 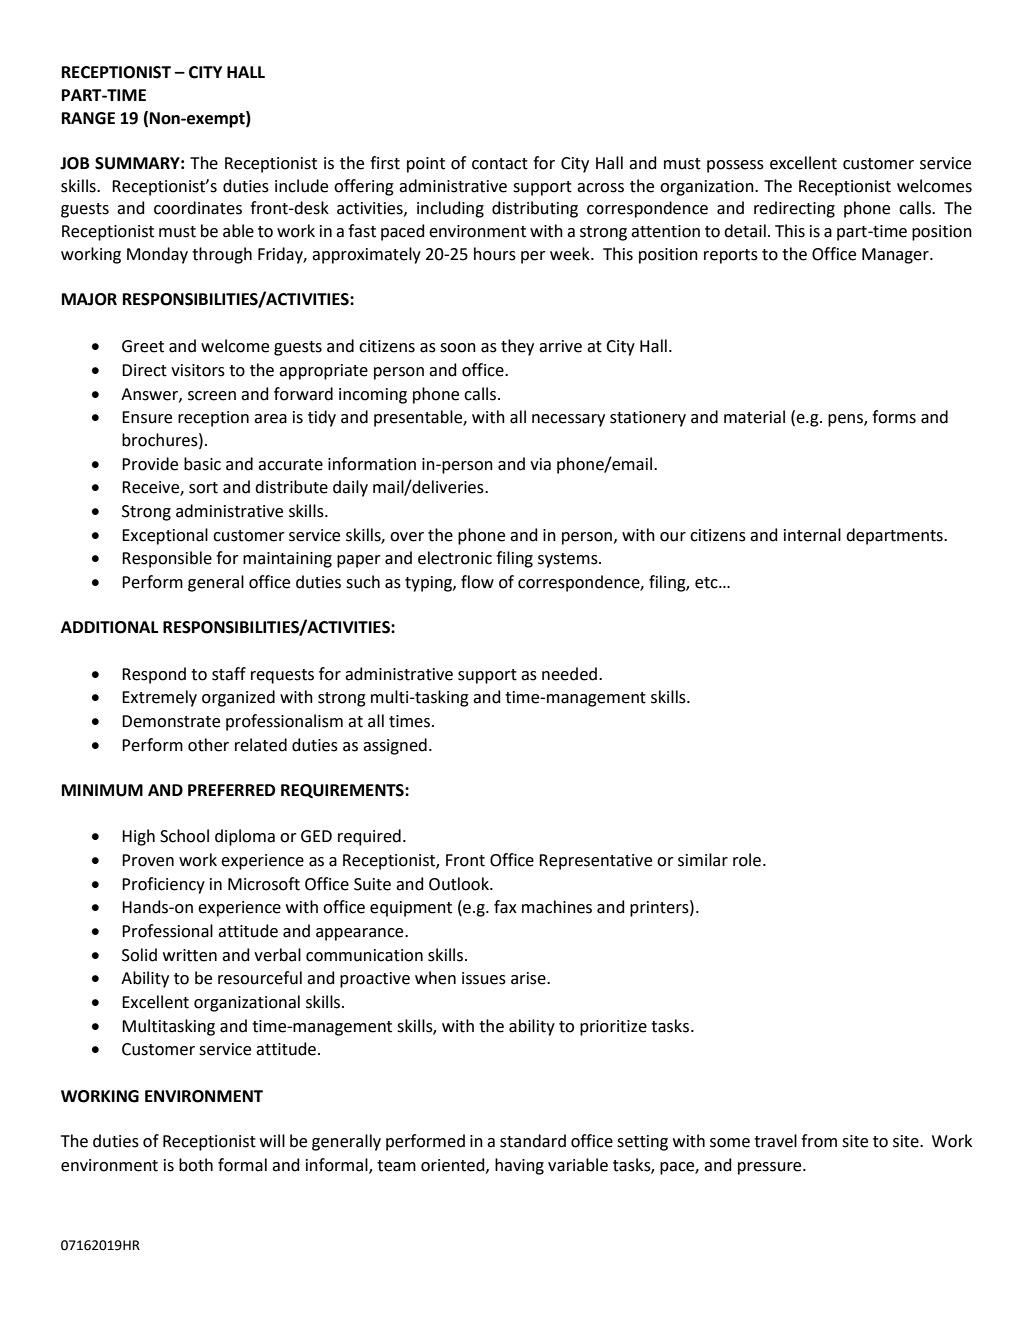 I want to click on coordinates, so click(x=198, y=208).
